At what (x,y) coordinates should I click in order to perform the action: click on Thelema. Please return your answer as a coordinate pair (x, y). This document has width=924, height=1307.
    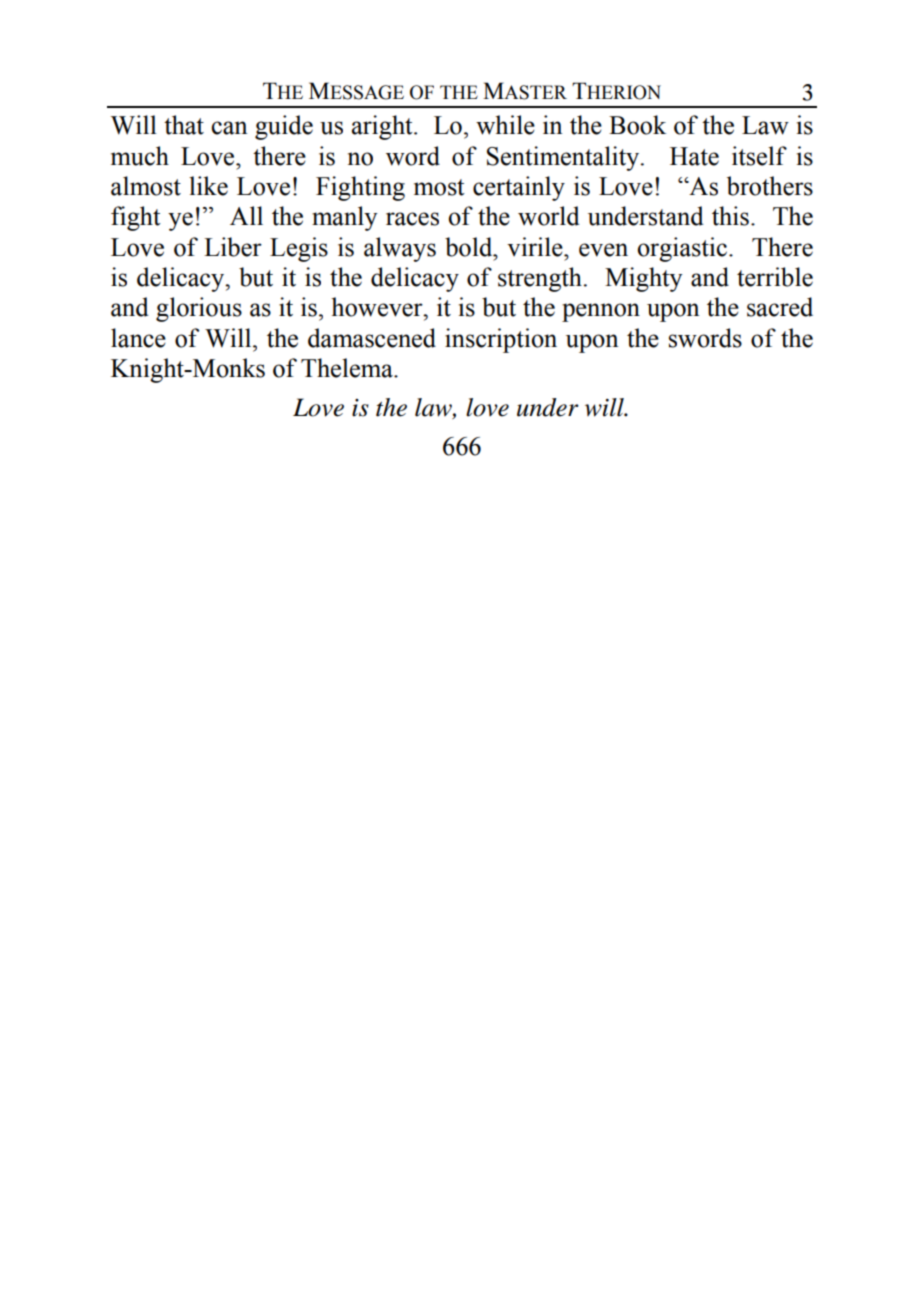
    Looking at the image, I should click on (348, 368).
